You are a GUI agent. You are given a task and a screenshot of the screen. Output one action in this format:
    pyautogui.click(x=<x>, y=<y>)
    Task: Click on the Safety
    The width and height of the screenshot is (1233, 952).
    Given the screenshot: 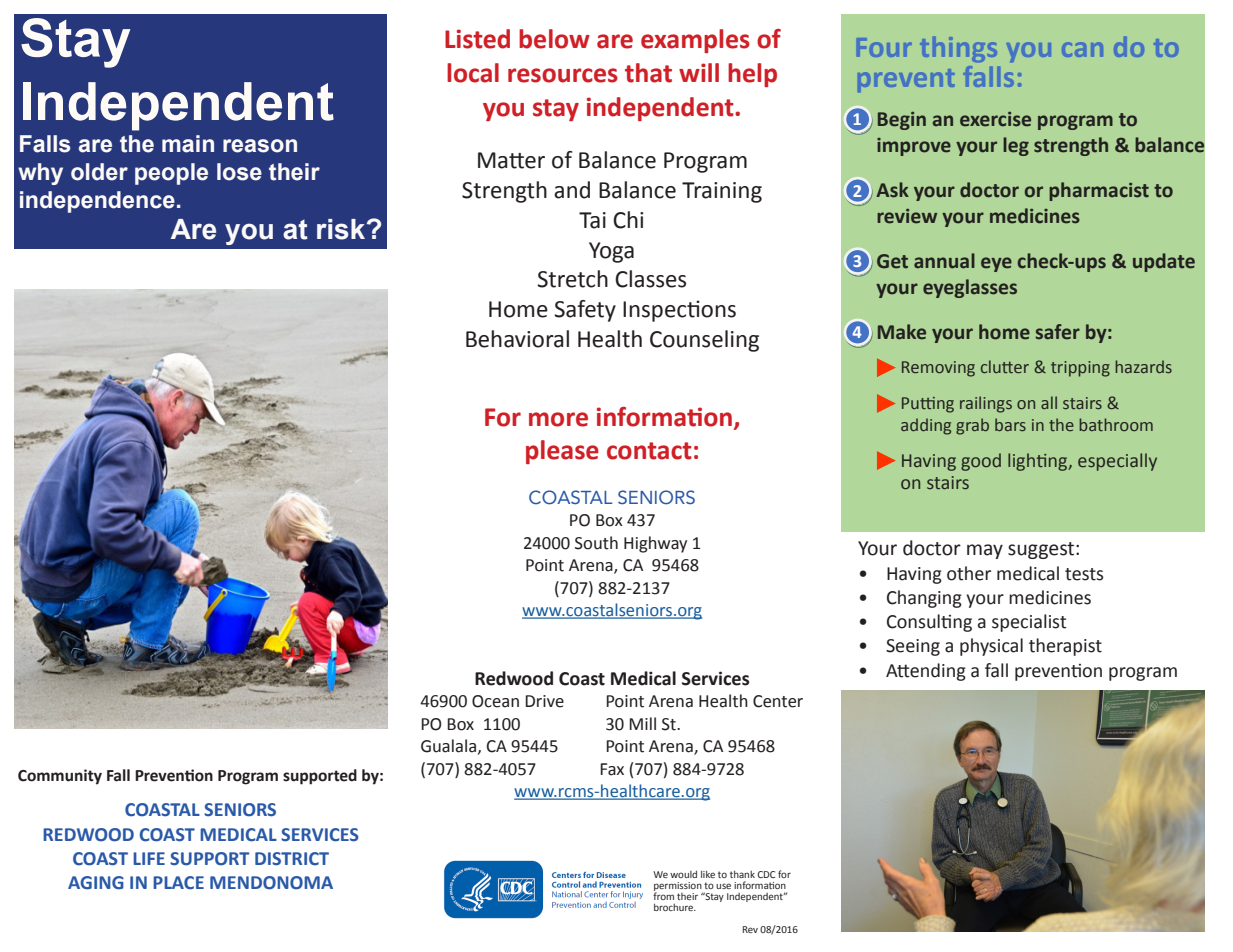 What is the action you would take?
    pyautogui.click(x=585, y=311)
